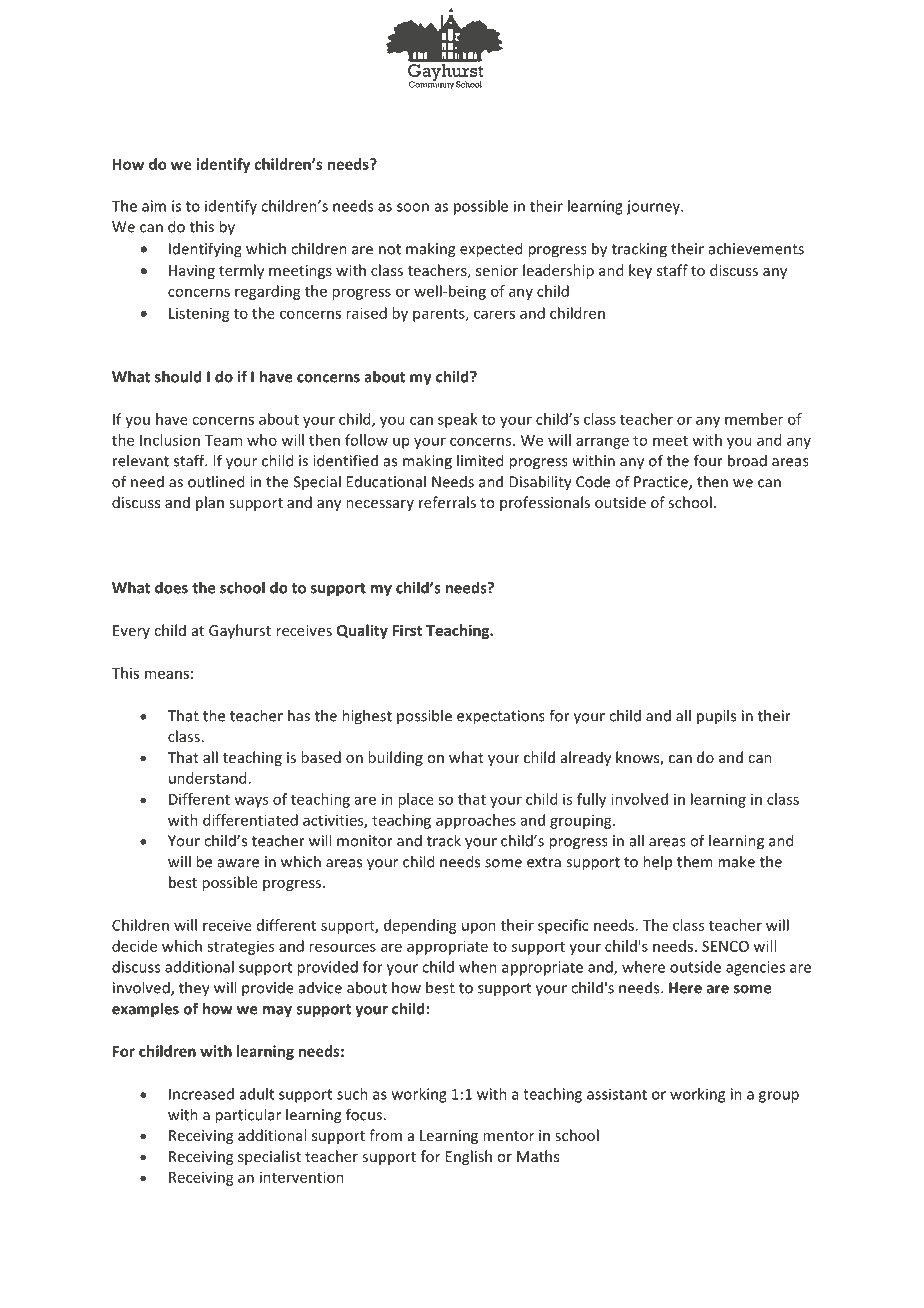 The image size is (924, 1308). I want to click on expectations, so click(501, 717).
